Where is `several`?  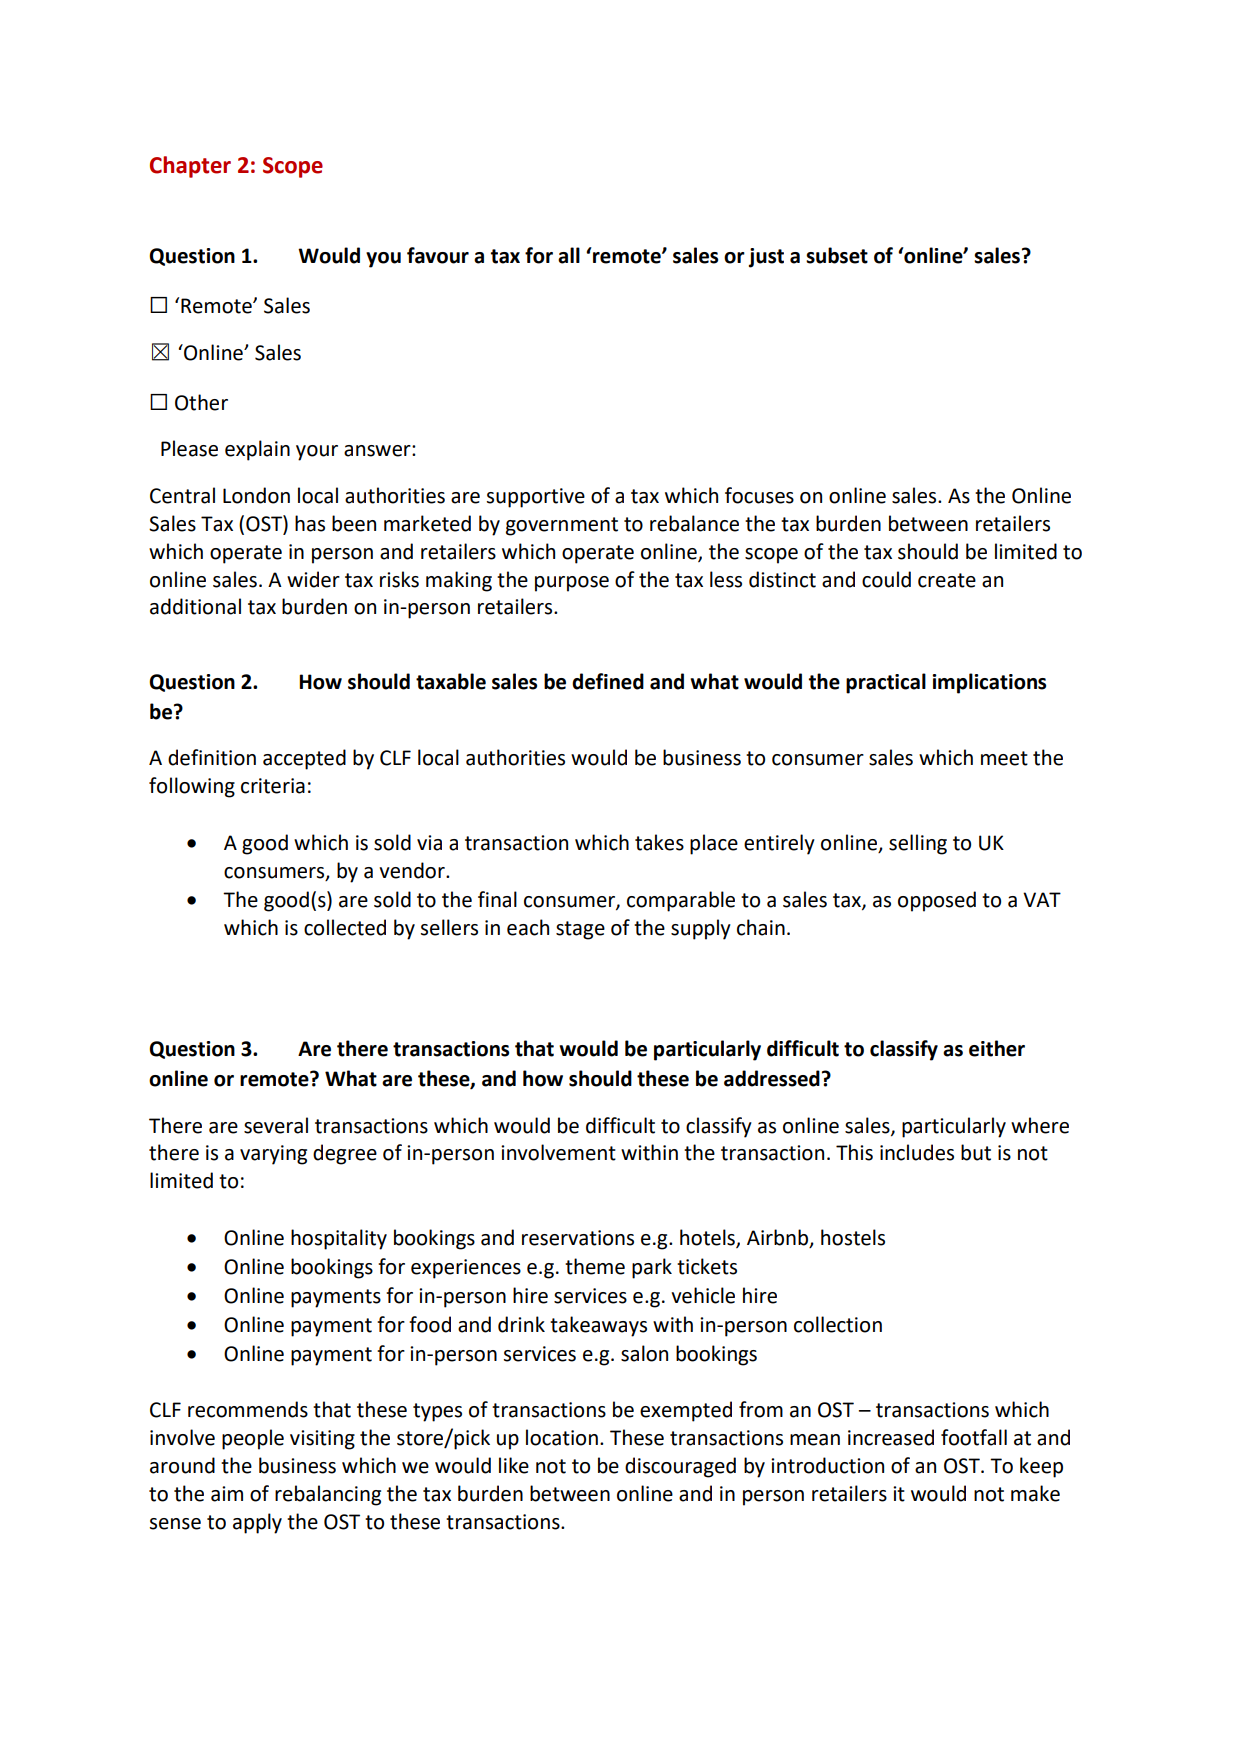 several is located at coordinates (276, 1125).
